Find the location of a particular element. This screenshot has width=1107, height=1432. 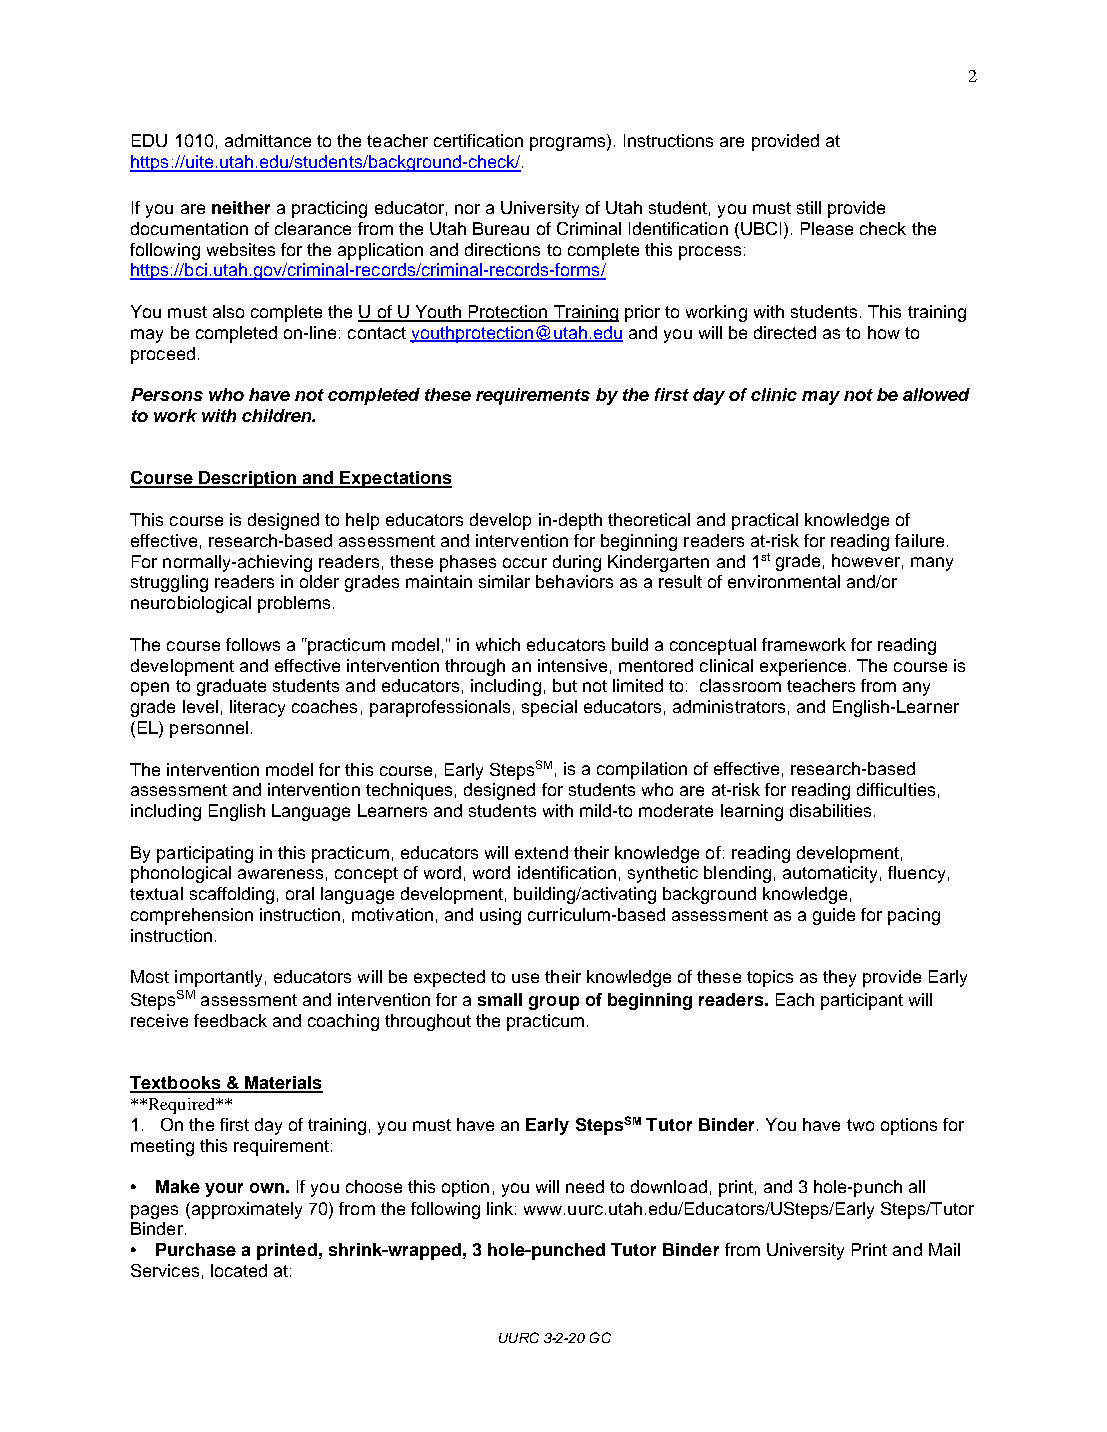

approximately is located at coordinates (245, 1210).
